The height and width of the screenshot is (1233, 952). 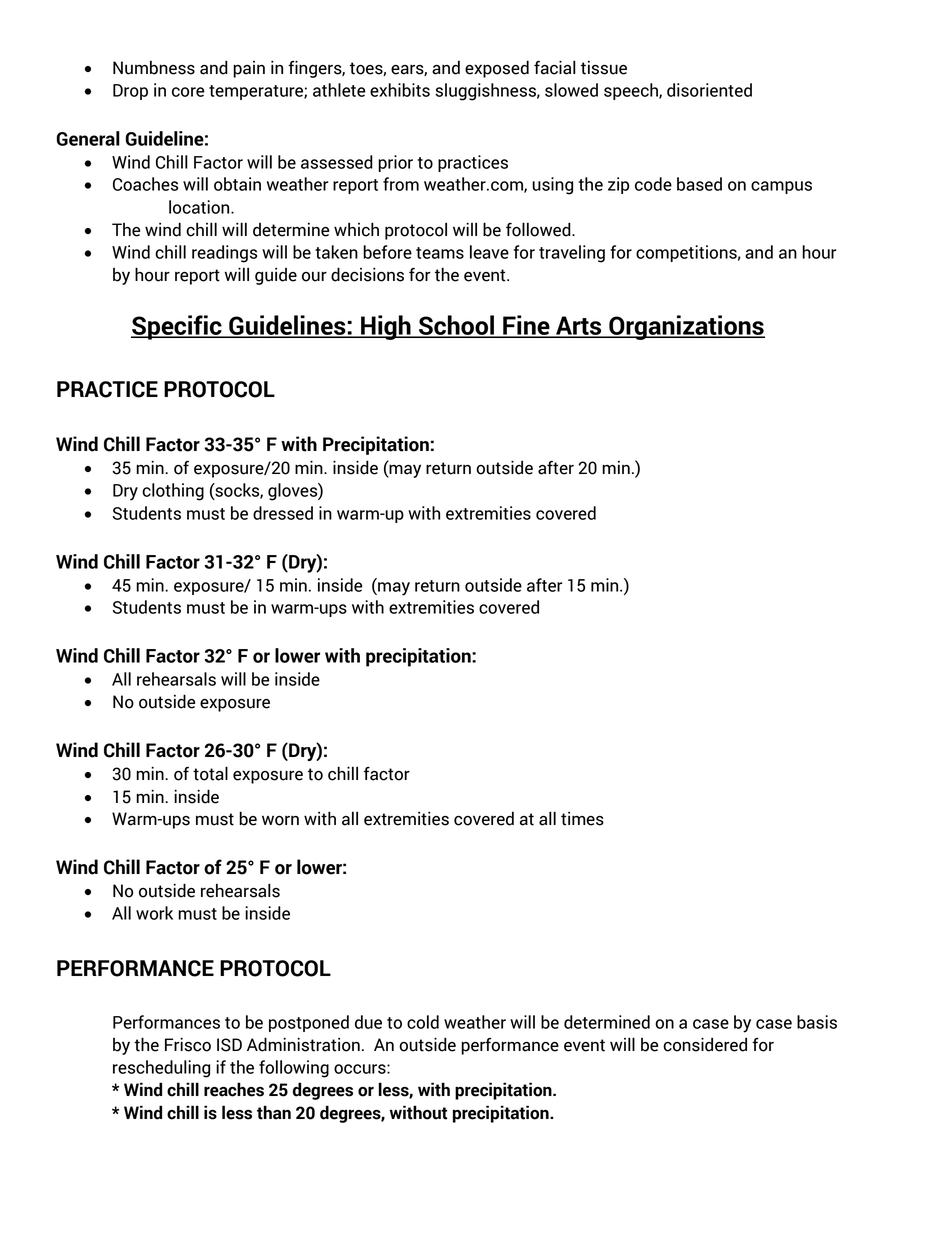 What do you see at coordinates (173, 492) in the screenshot?
I see `clothing` at bounding box center [173, 492].
